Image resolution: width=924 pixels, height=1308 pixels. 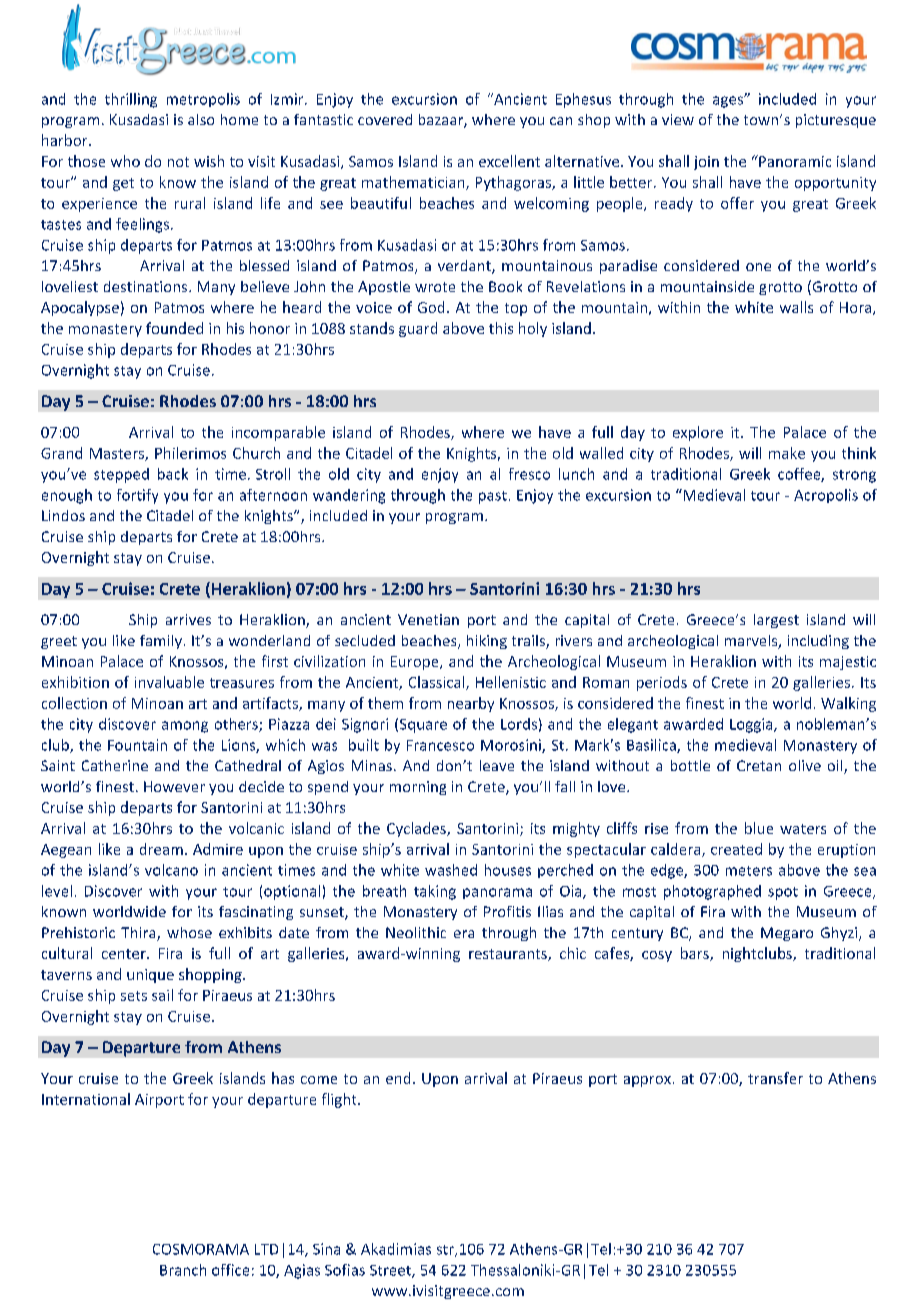 I want to click on not, so click(x=178, y=162).
